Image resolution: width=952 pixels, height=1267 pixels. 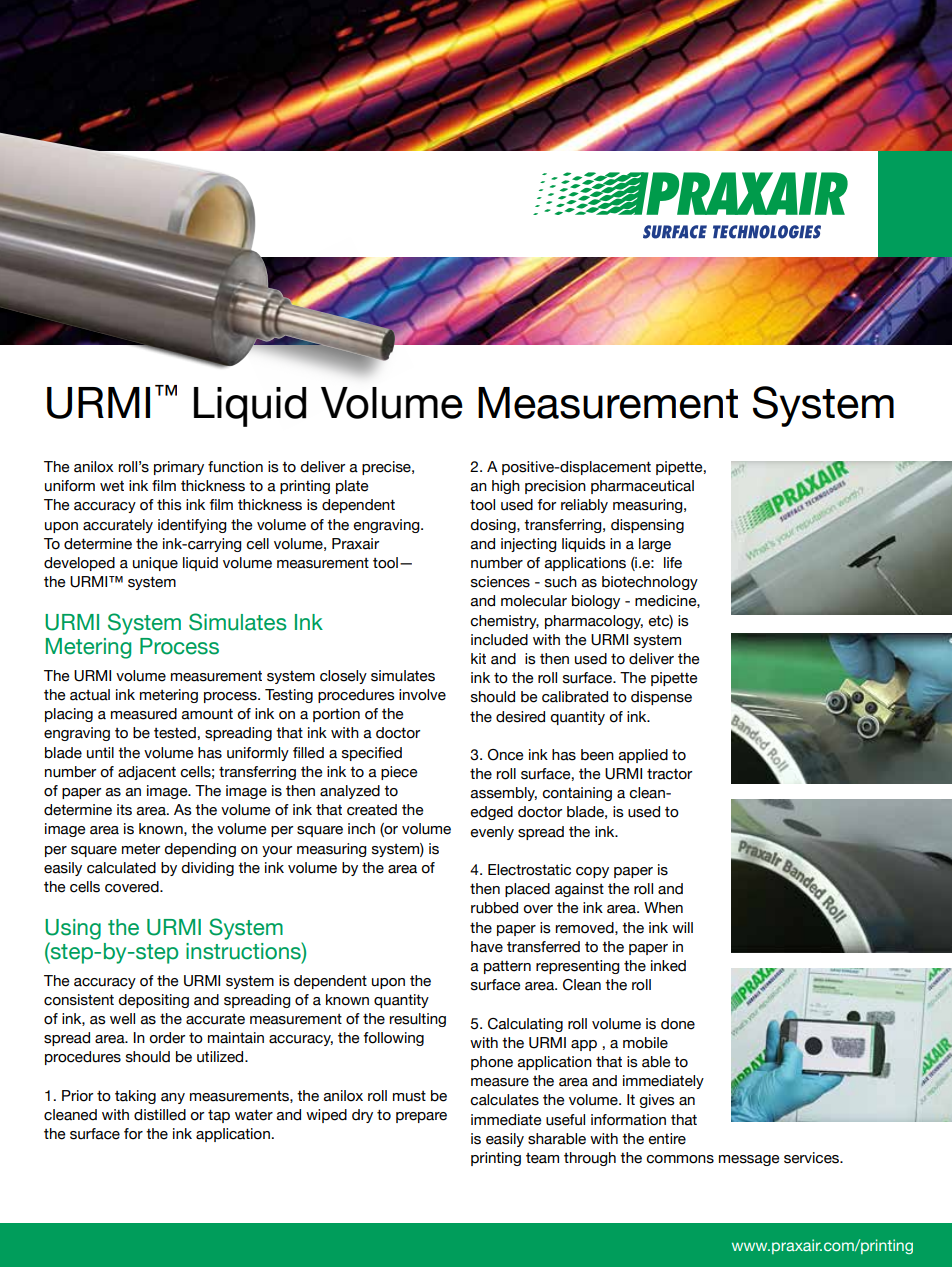 What do you see at coordinates (506, 487) in the screenshot?
I see `high` at bounding box center [506, 487].
